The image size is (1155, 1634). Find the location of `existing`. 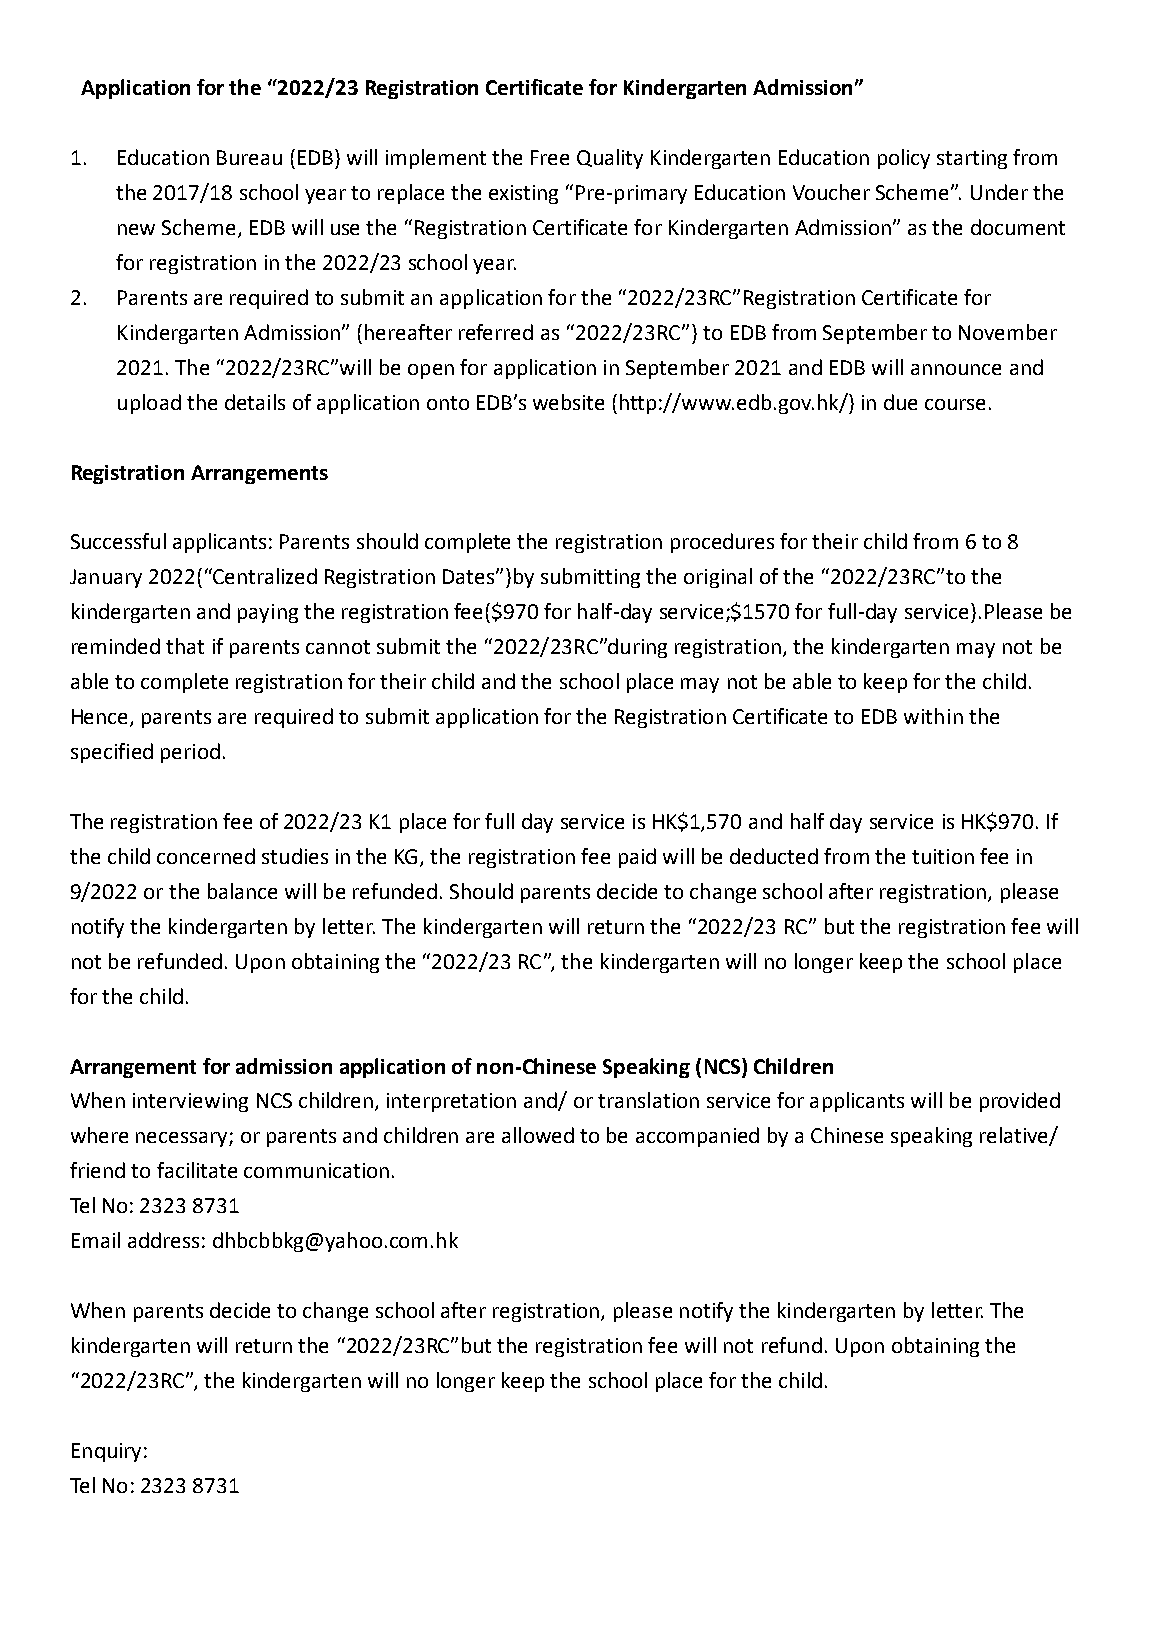

existing is located at coordinates (523, 194).
